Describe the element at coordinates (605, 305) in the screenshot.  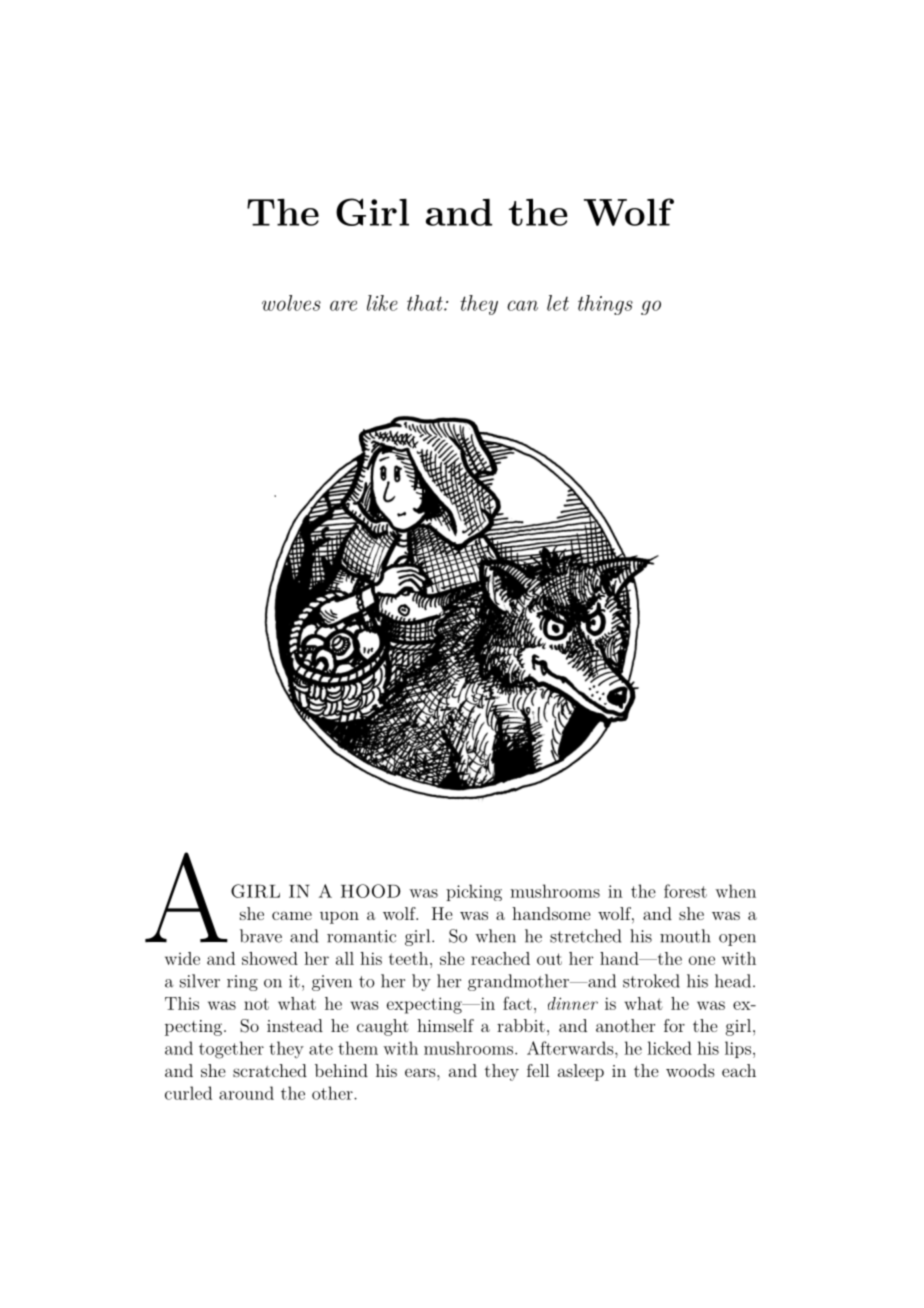
I see `things` at that location.
